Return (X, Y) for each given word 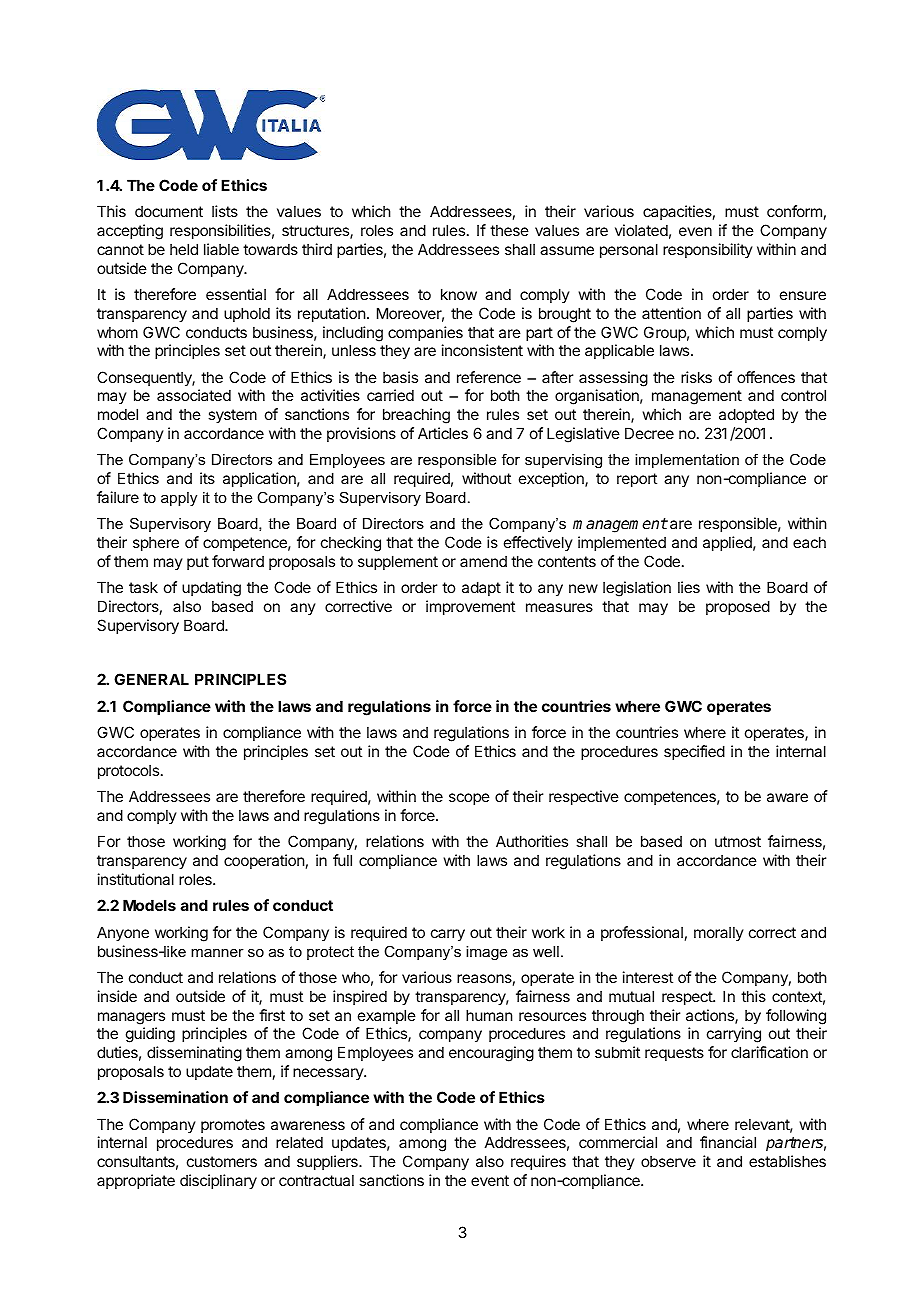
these (509, 230)
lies (689, 587)
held (184, 249)
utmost (738, 841)
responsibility (708, 250)
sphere (156, 543)
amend (483, 561)
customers (222, 1161)
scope (469, 799)
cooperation (264, 861)
